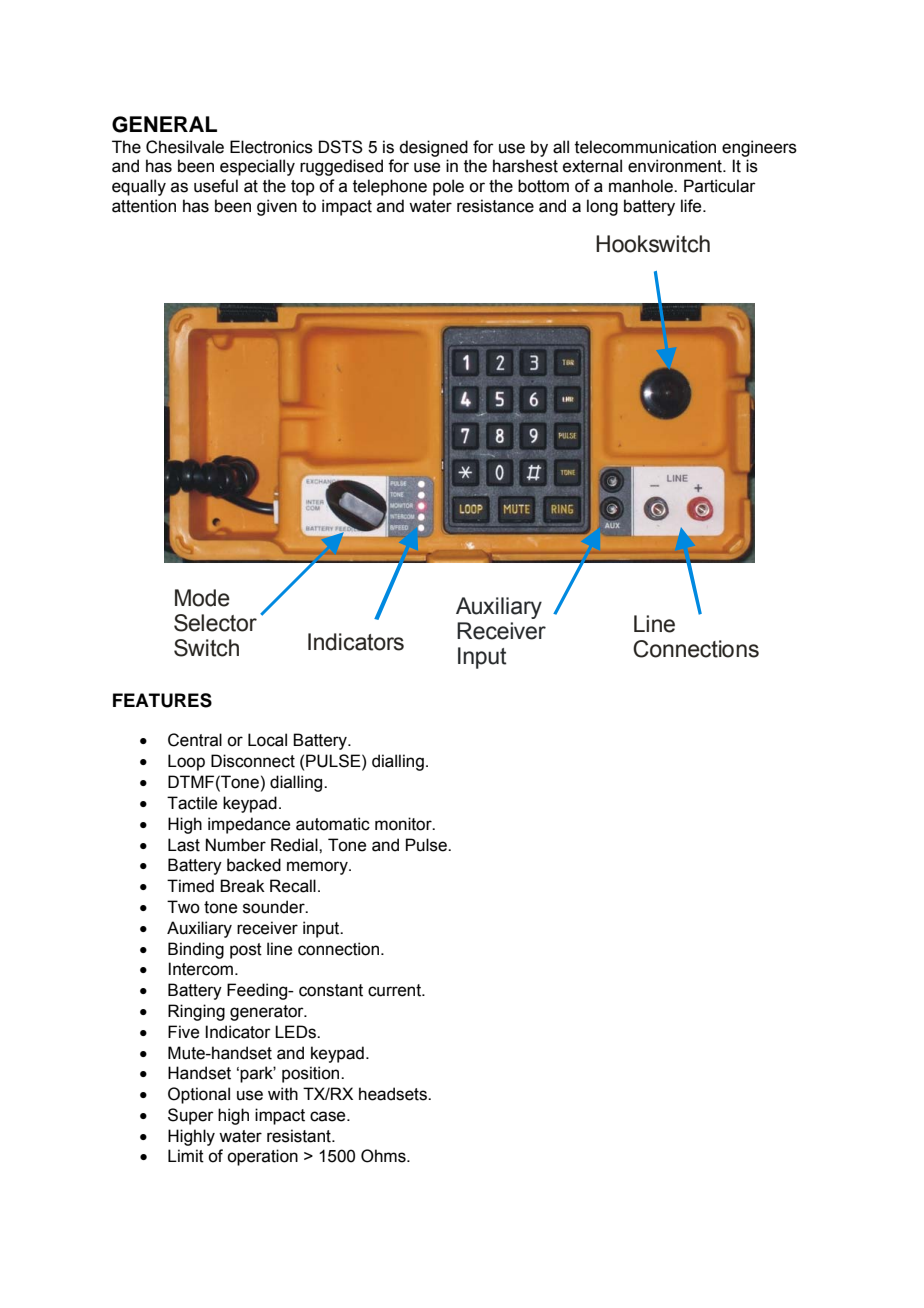 This document has width=924, height=1308. What do you see at coordinates (215, 623) in the document?
I see `Selector` at bounding box center [215, 623].
